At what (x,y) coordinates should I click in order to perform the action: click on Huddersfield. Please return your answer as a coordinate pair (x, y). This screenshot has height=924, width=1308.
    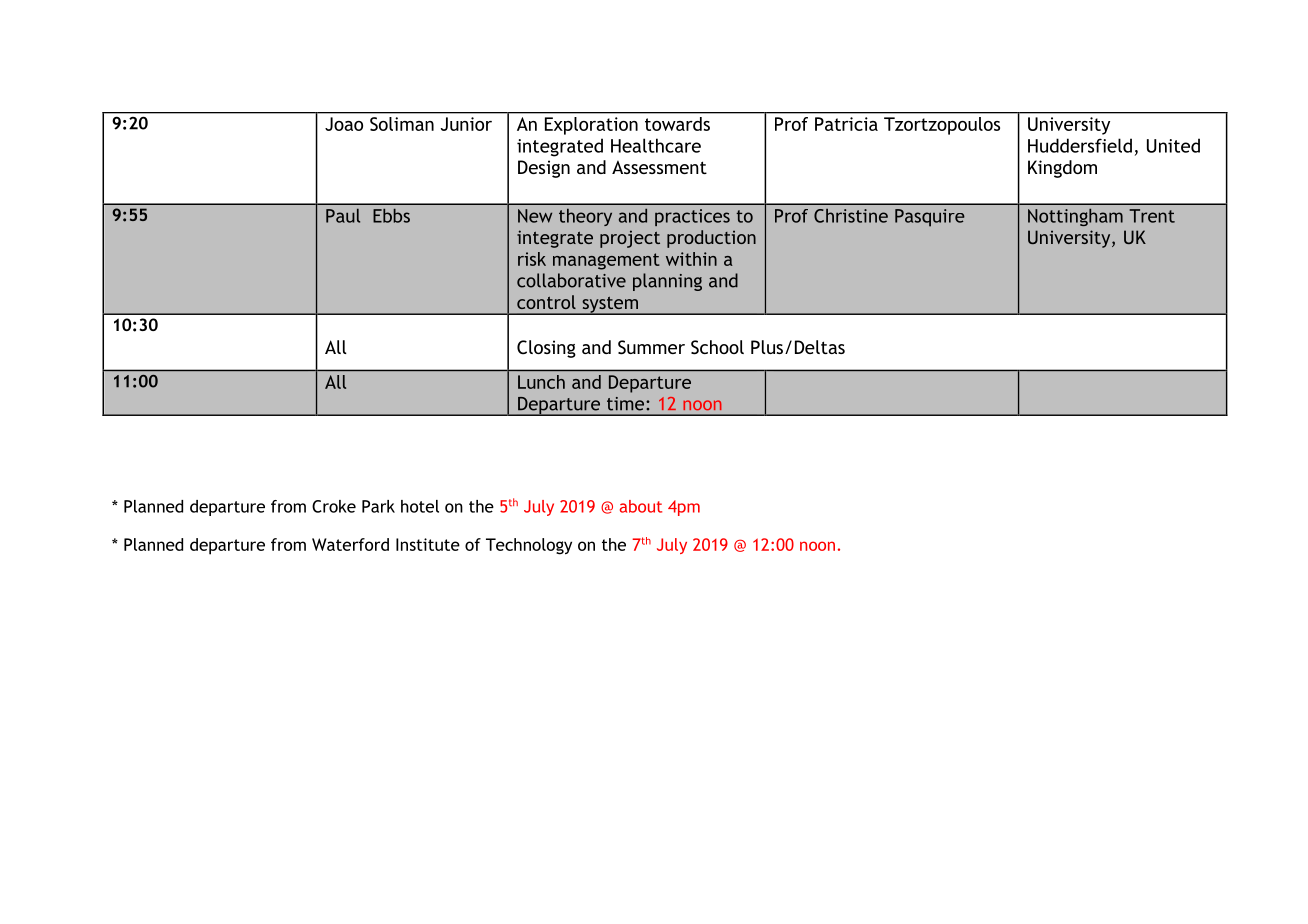
    Looking at the image, I should click on (1080, 145).
